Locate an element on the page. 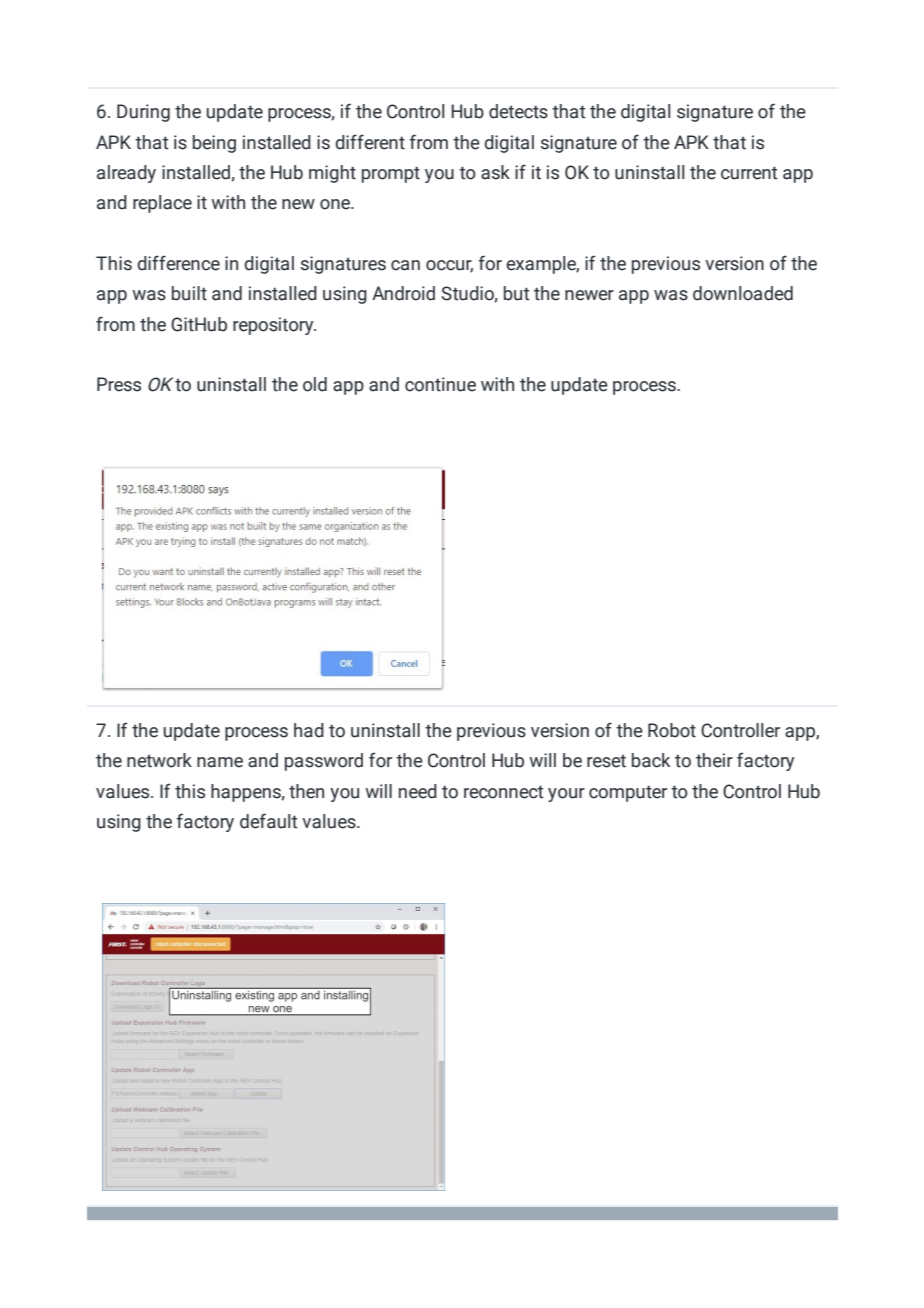 The image size is (924, 1308). current is located at coordinates (749, 173).
